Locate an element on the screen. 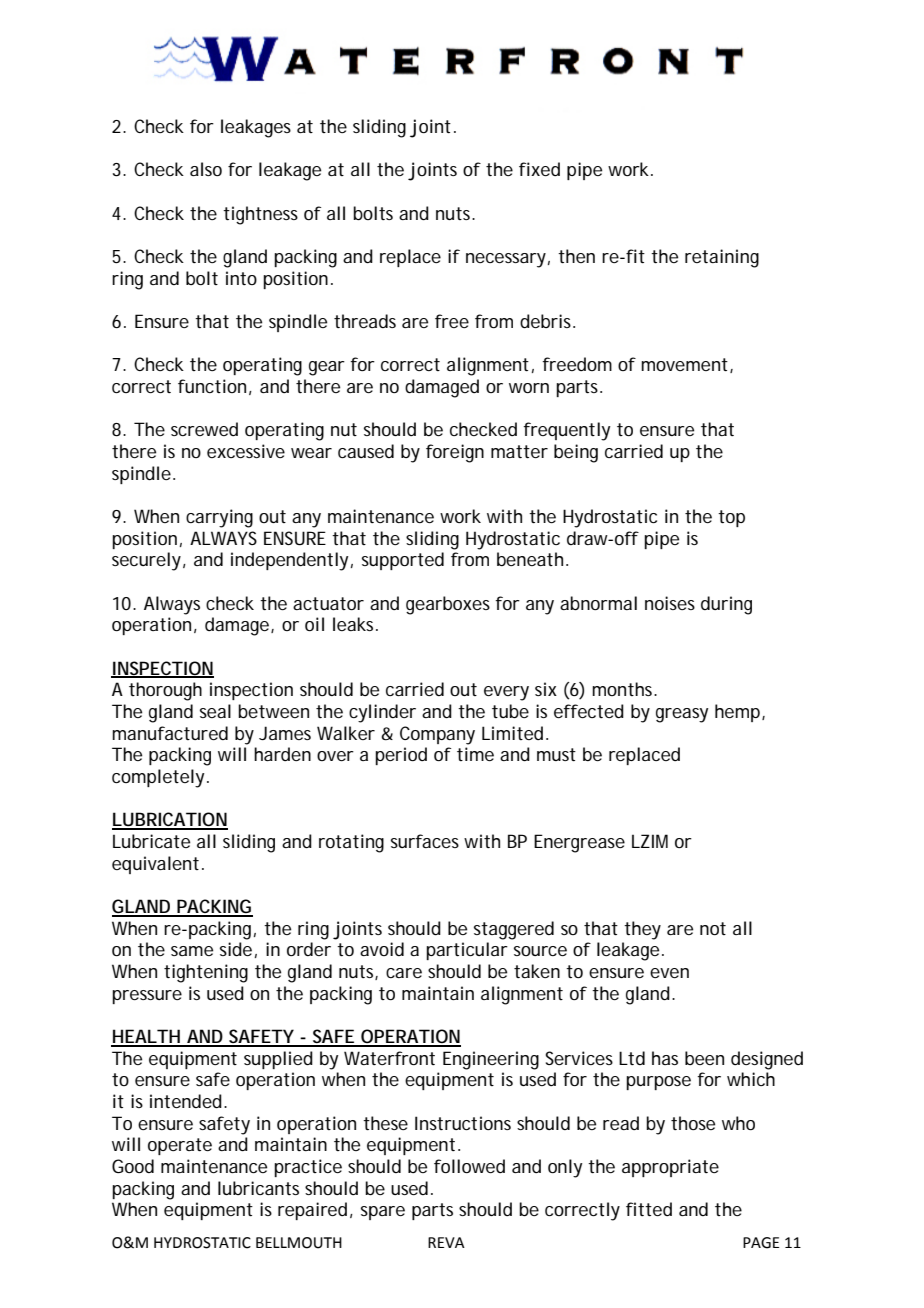  function is located at coordinates (212, 386).
